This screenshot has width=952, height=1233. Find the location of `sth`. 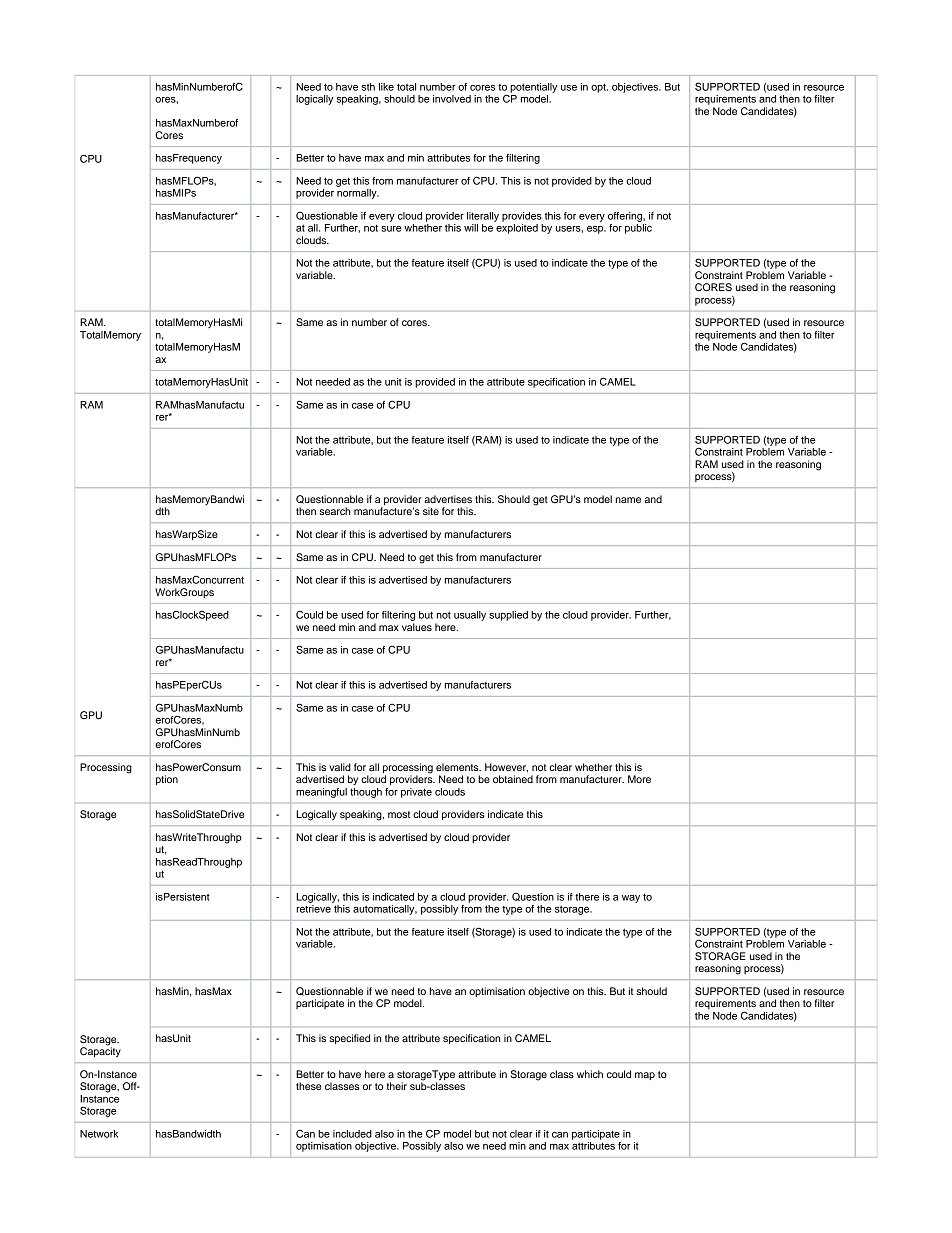

sth is located at coordinates (368, 87).
